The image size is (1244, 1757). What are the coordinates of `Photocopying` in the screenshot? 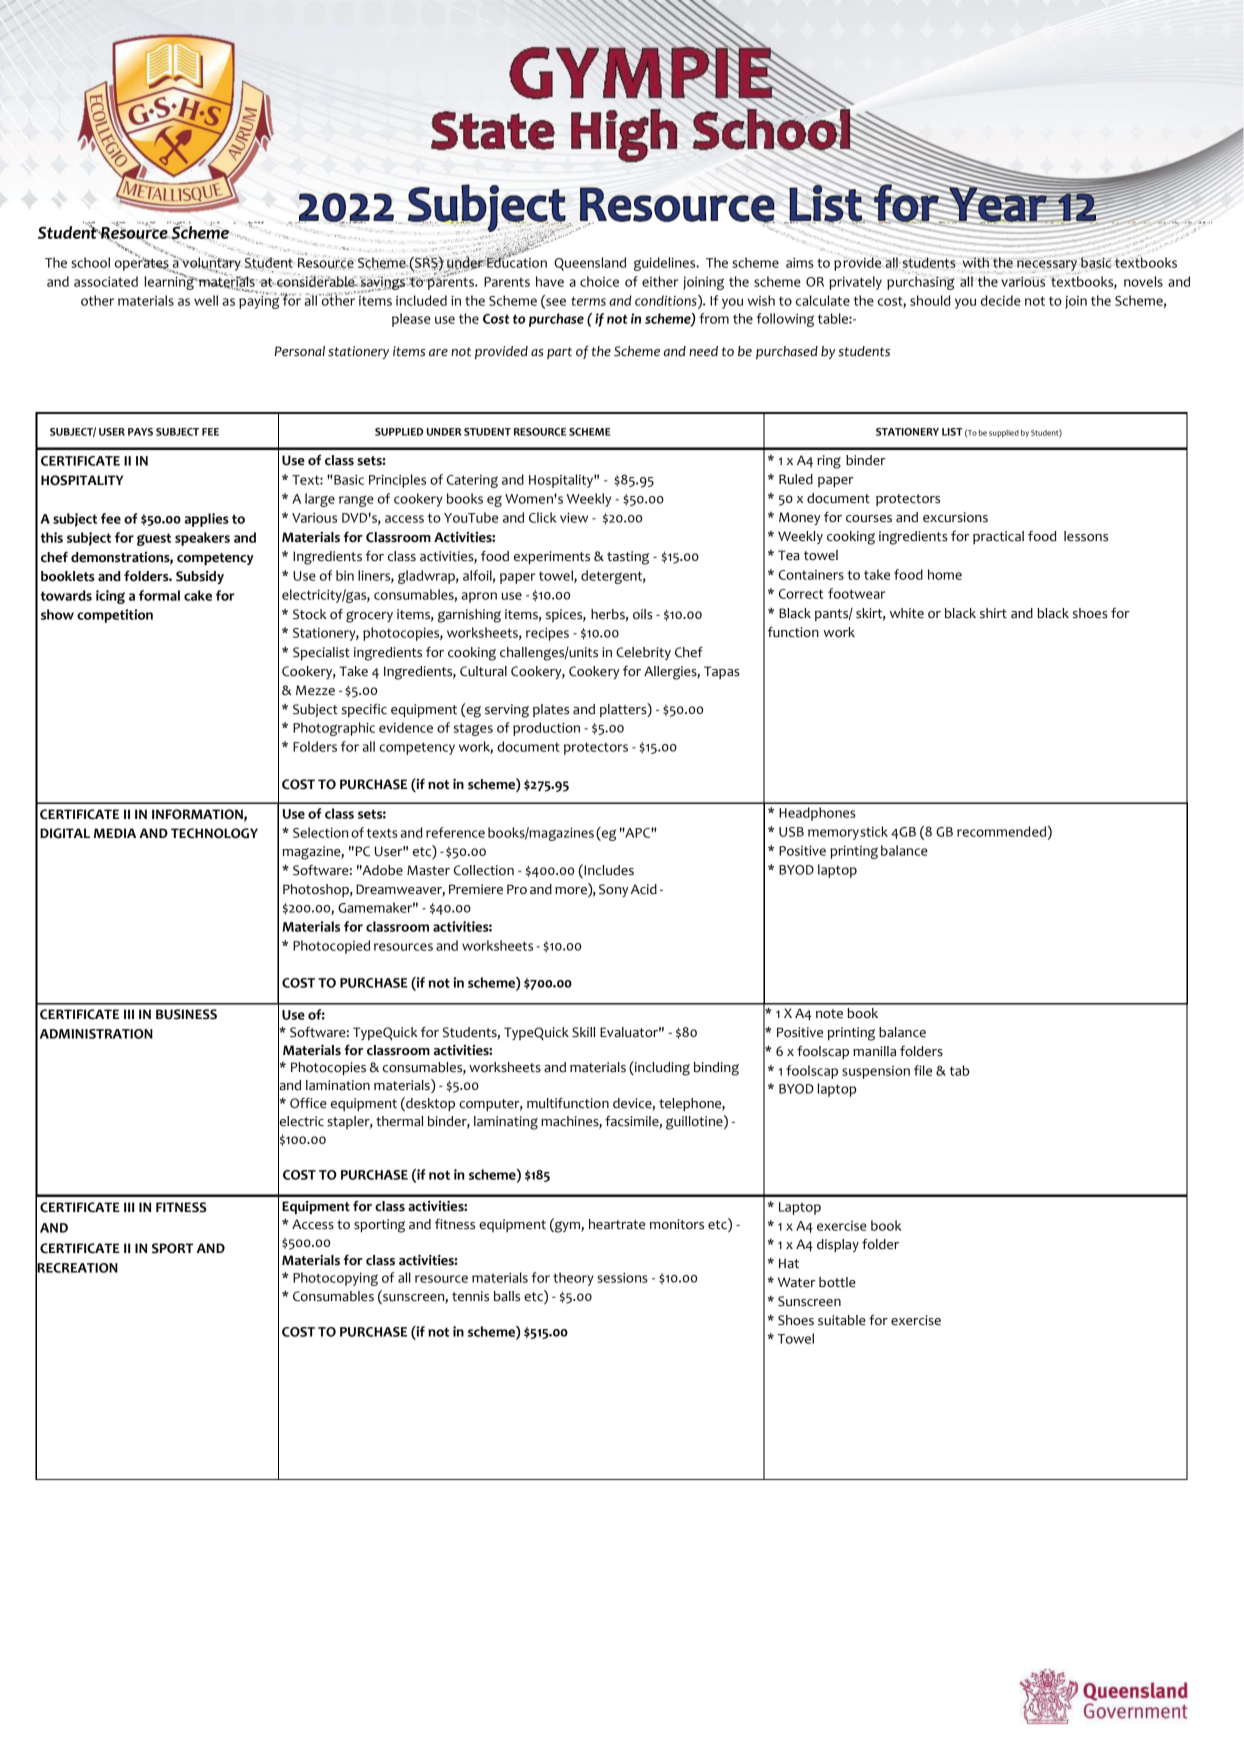 It's located at (335, 1279).
